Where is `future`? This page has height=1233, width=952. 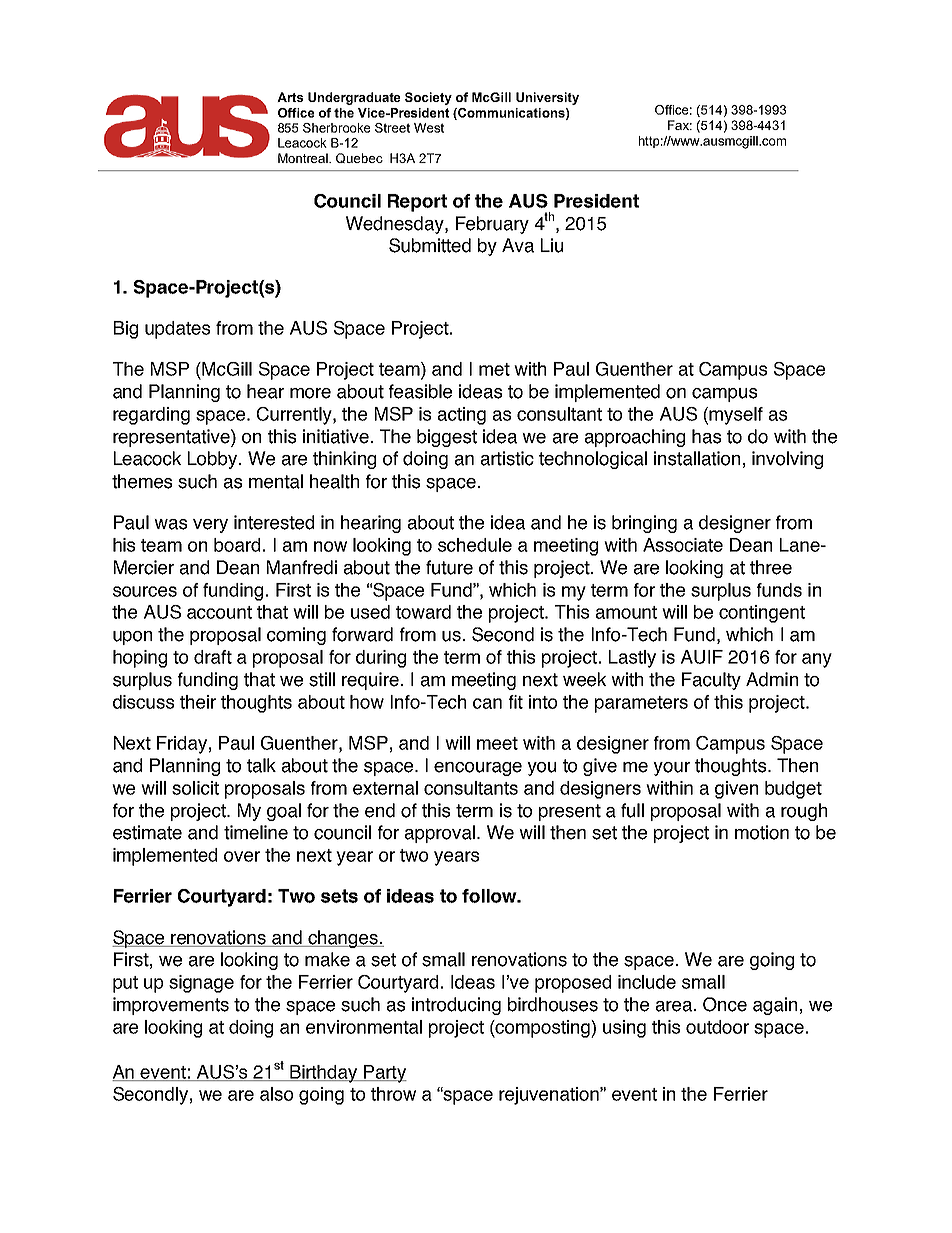
future is located at coordinates (449, 567).
